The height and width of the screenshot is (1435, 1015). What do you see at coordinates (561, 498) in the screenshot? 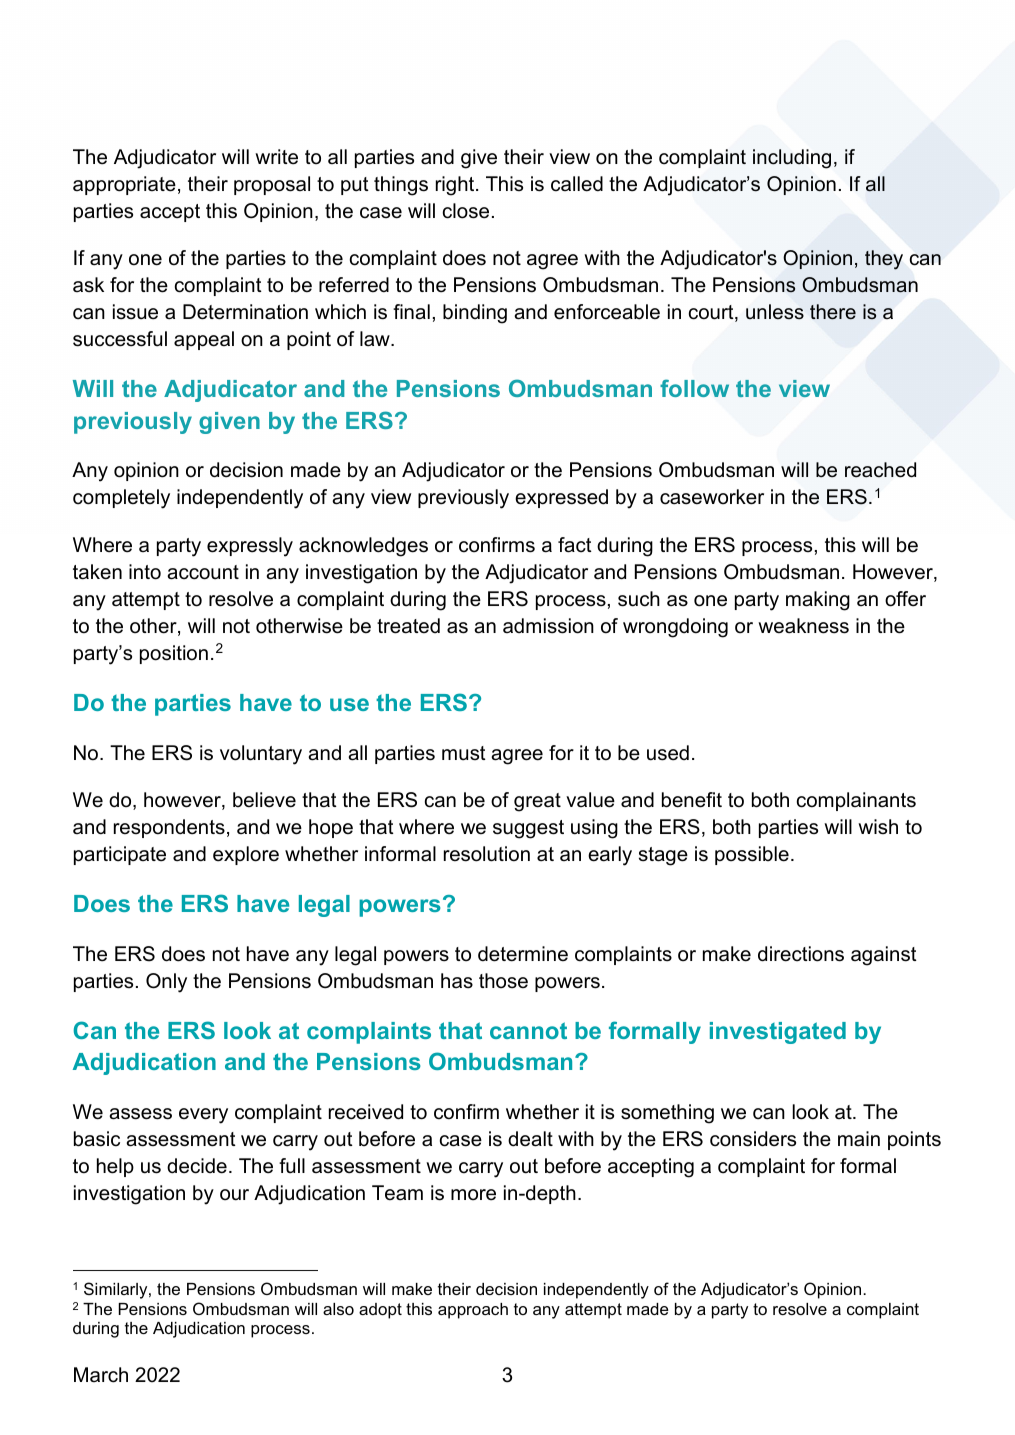
I see `expressed` at bounding box center [561, 498].
